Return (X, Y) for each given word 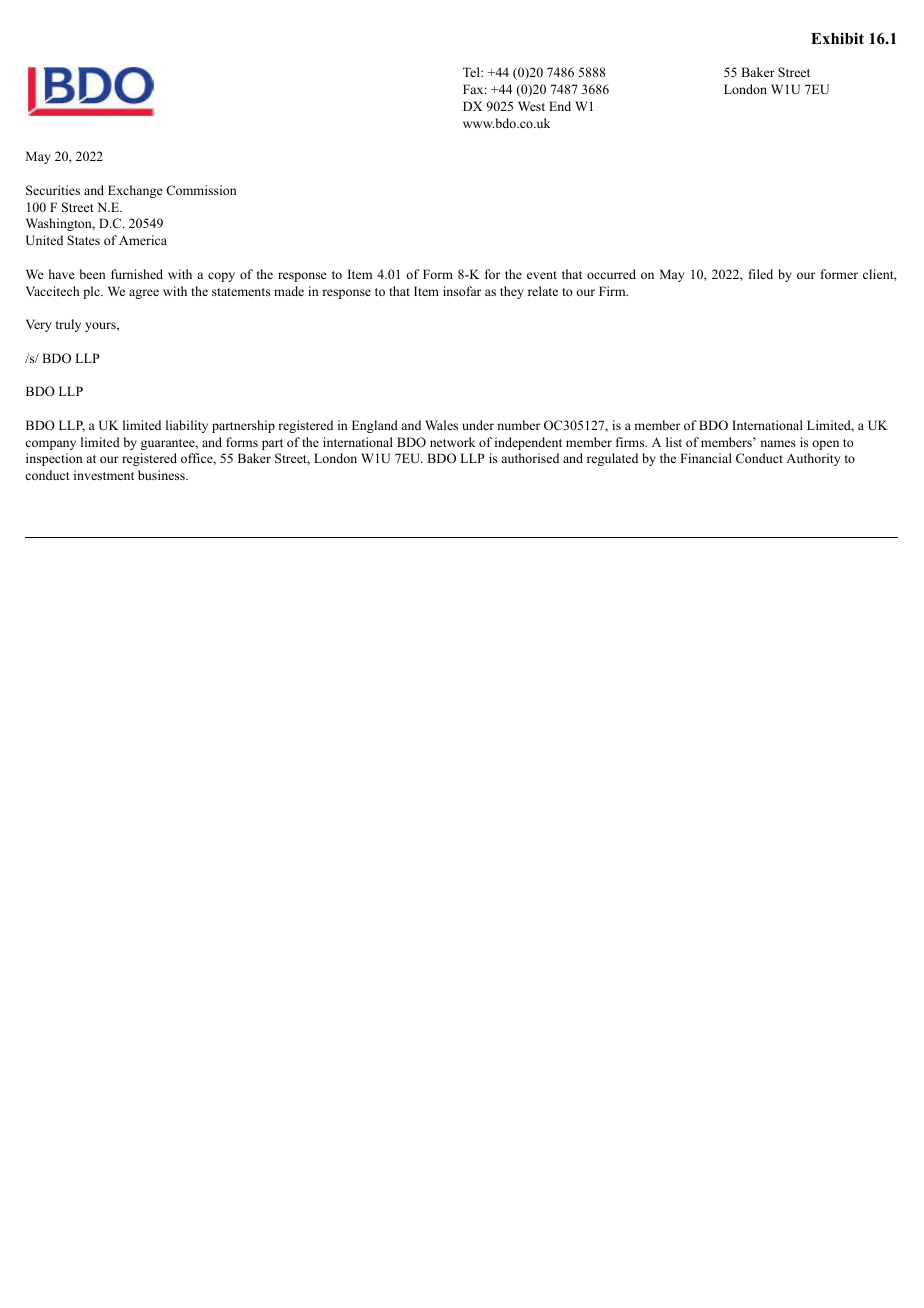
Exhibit (837, 38)
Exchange (135, 191)
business (162, 475)
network (452, 442)
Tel (472, 72)
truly (68, 325)
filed (761, 274)
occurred (611, 274)
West (531, 106)
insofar (462, 291)
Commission (201, 190)
